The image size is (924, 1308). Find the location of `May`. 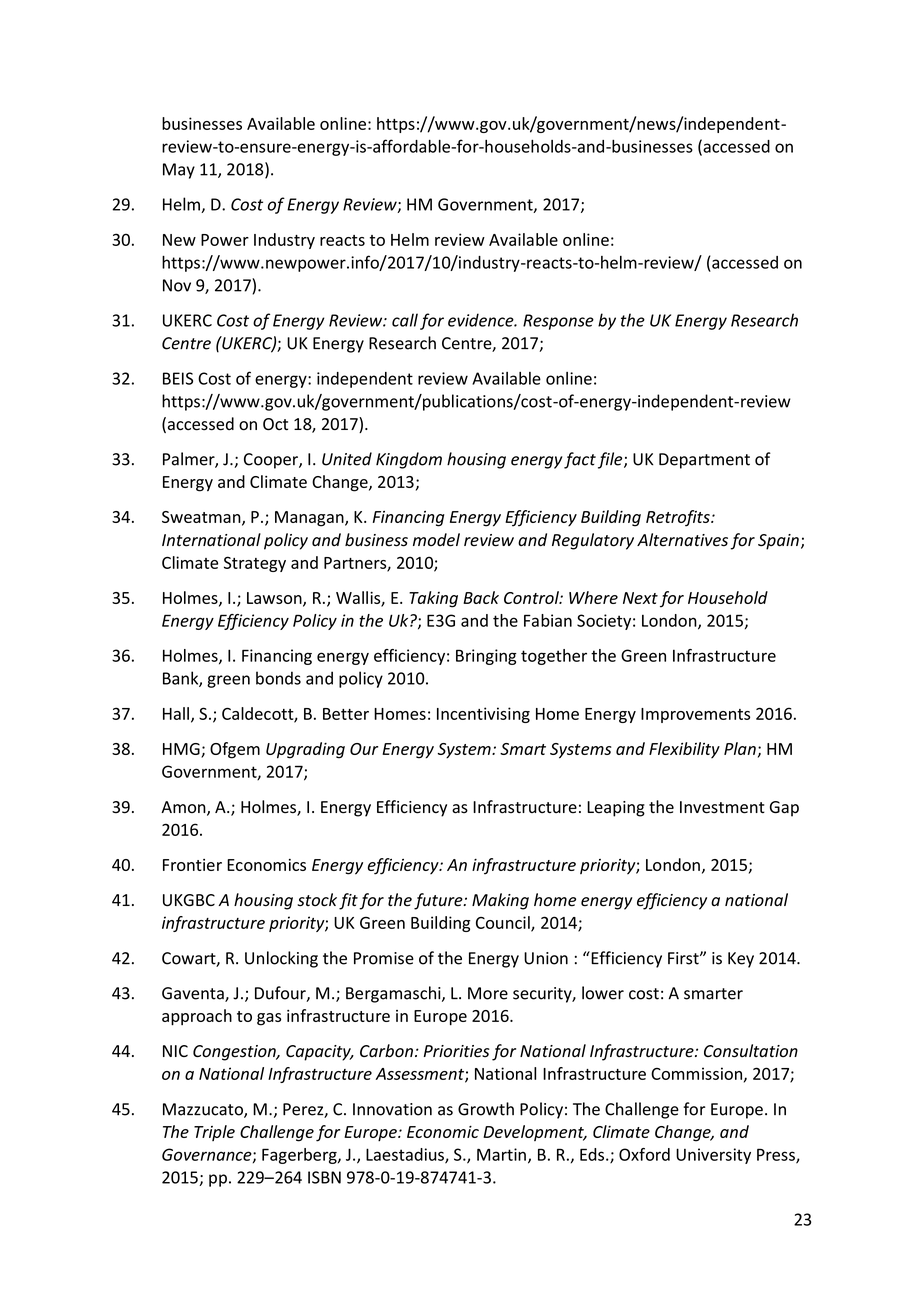

May is located at coordinates (179, 171).
